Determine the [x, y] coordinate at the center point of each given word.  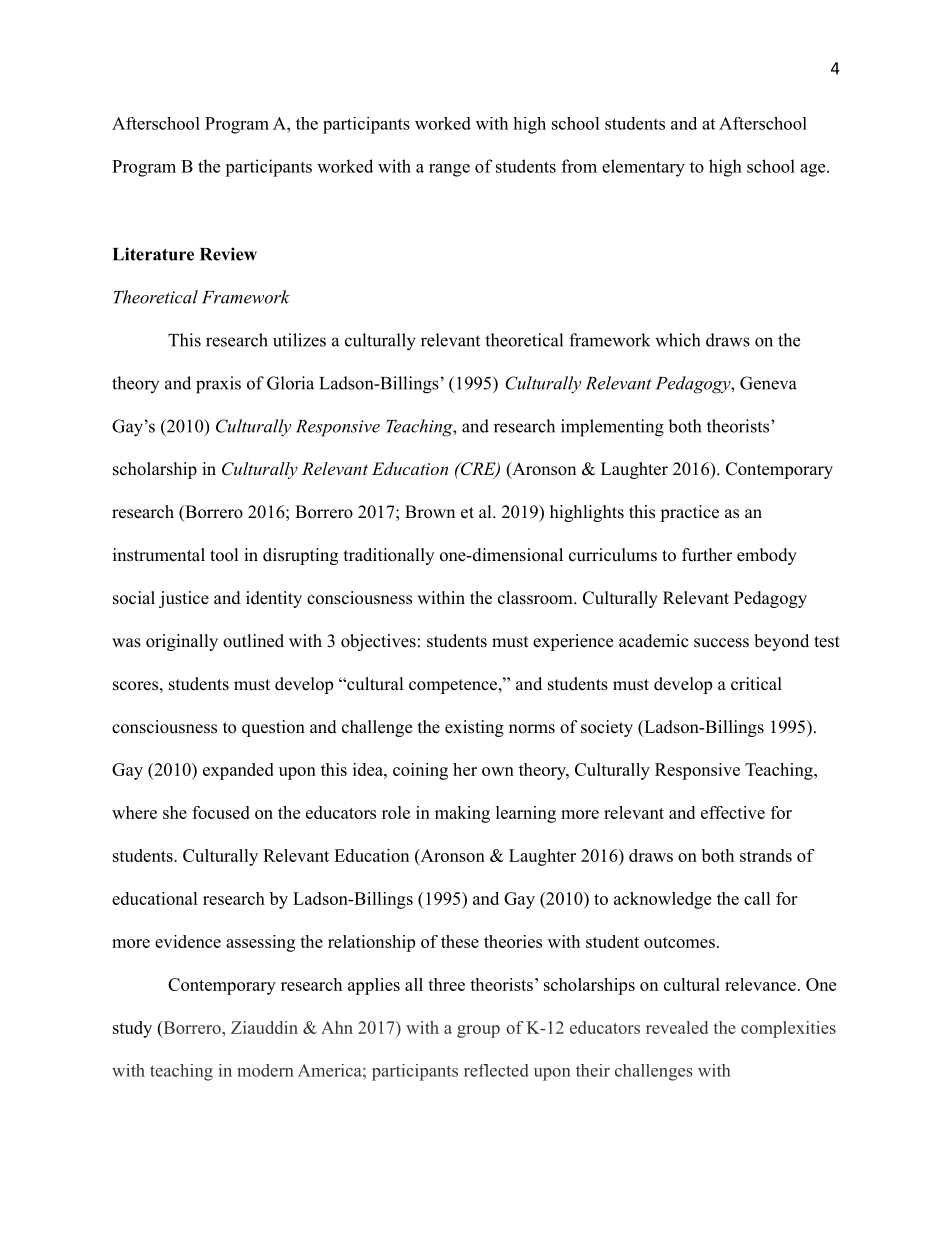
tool [224, 555]
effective [733, 812]
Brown [430, 512]
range [449, 170]
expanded [238, 771]
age [812, 170]
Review [228, 254]
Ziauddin [264, 1027]
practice [689, 513]
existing [474, 728]
